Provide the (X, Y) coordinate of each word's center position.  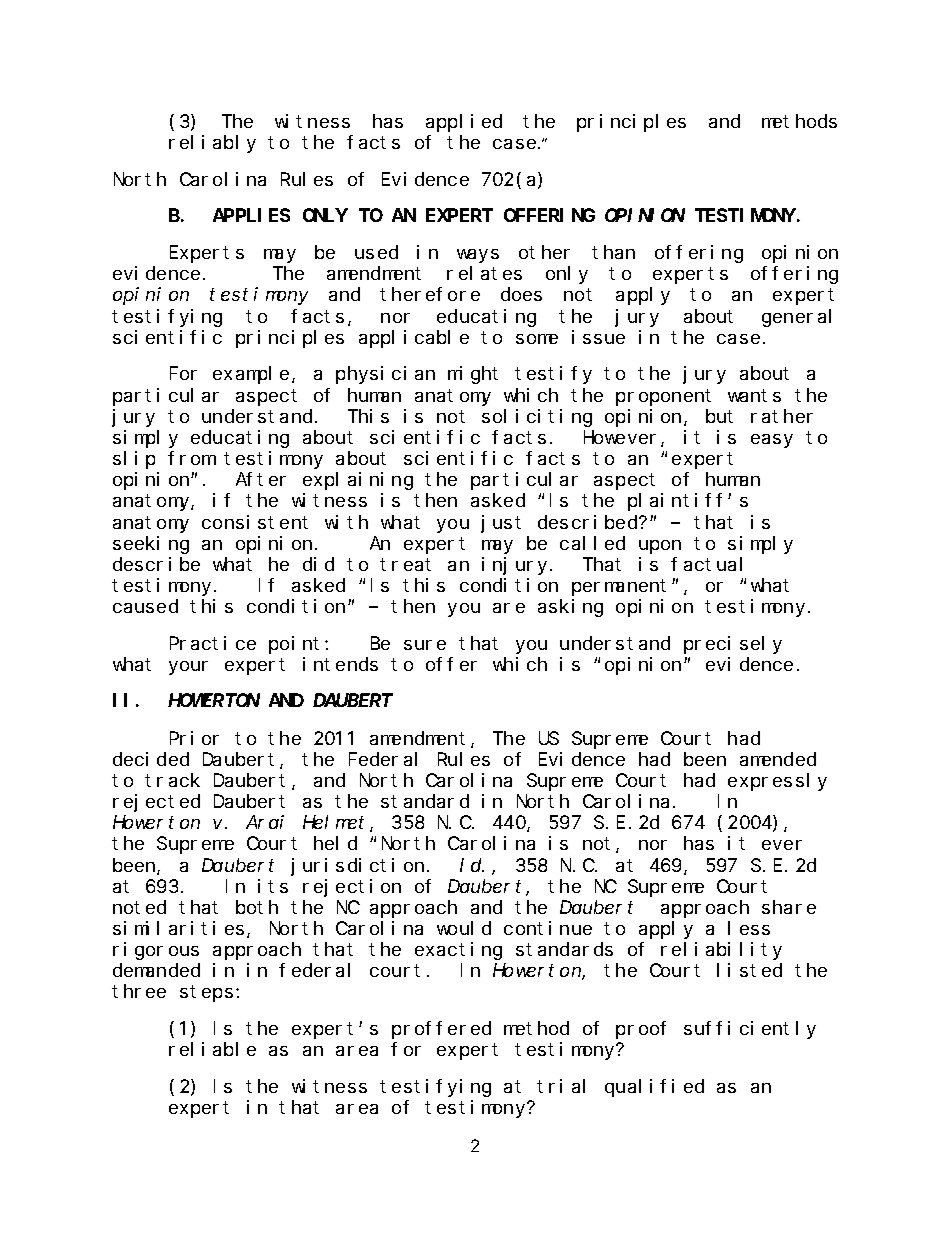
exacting (458, 951)
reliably (212, 144)
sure (425, 645)
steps (206, 994)
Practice (213, 643)
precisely (733, 645)
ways (478, 256)
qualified (654, 1088)
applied (464, 123)
